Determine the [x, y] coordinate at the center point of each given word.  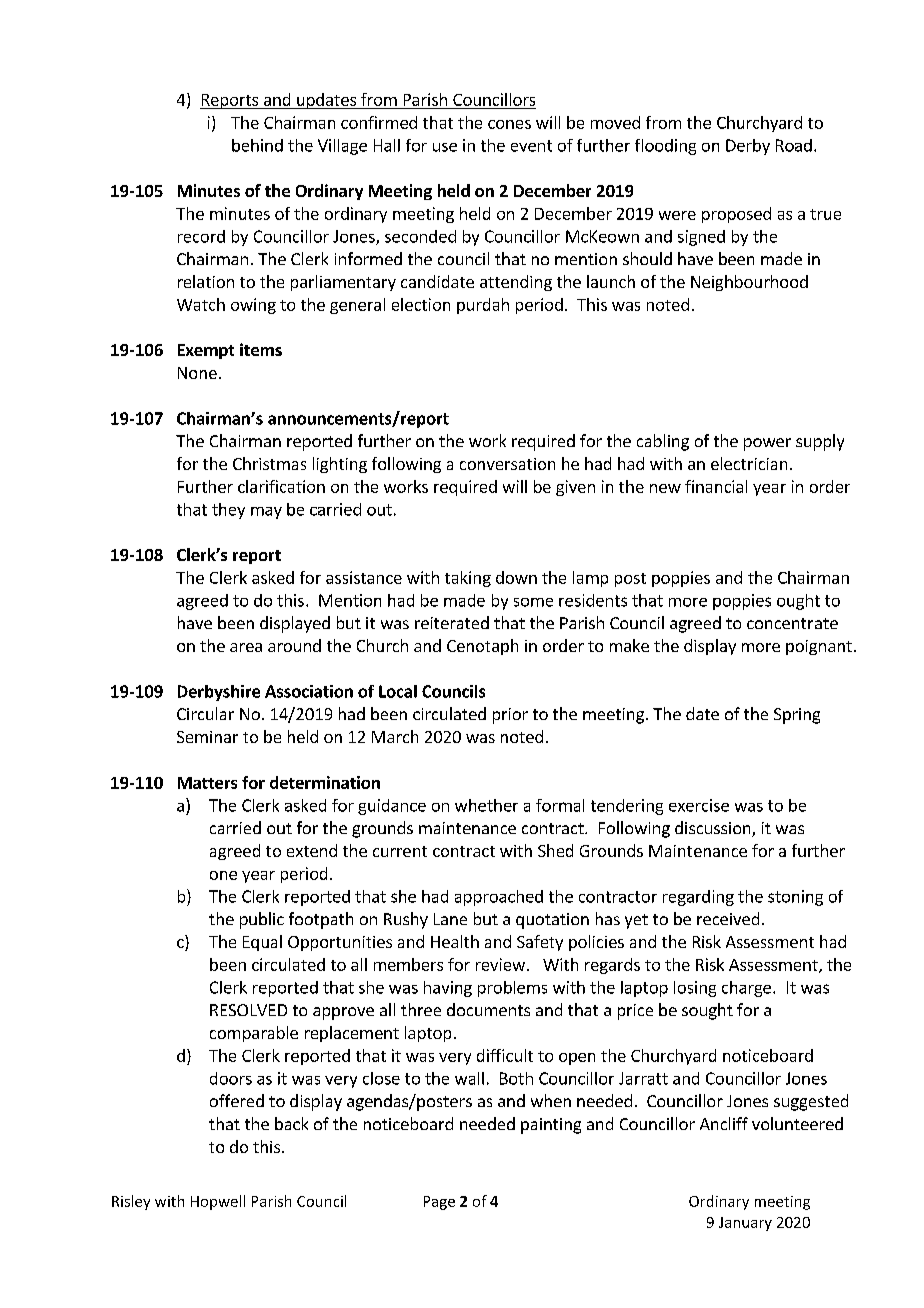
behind [257, 145]
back [291, 1123]
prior [510, 716]
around [294, 645]
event [531, 146]
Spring [797, 716]
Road [794, 145]
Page [439, 1203]
